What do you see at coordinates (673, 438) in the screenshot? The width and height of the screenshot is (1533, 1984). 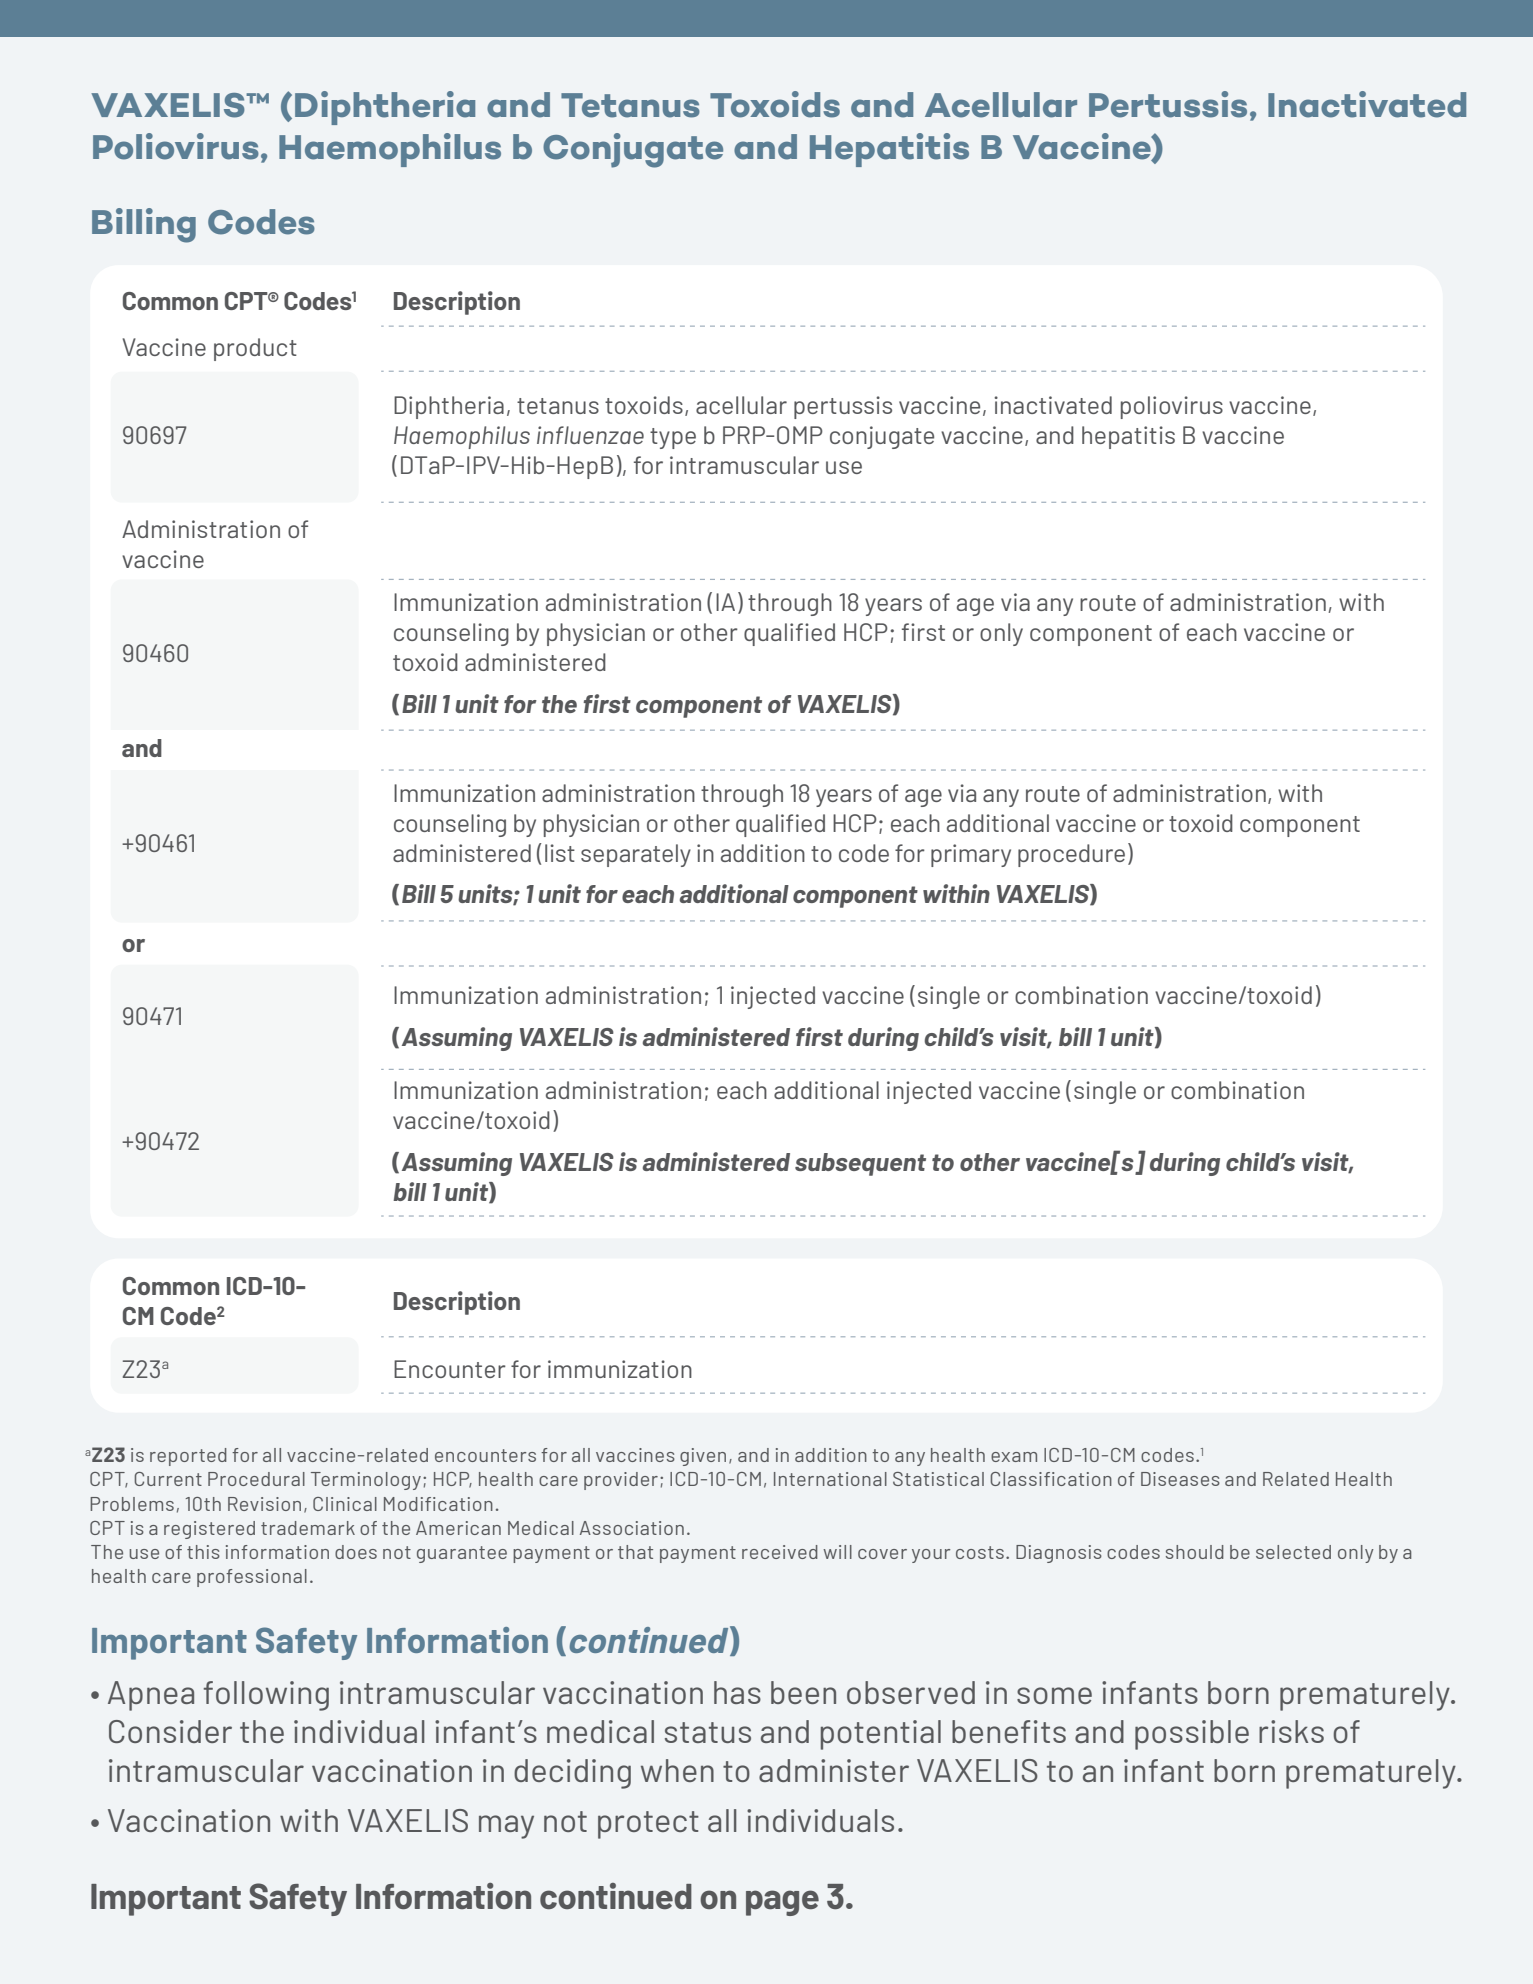 I see `type` at bounding box center [673, 438].
